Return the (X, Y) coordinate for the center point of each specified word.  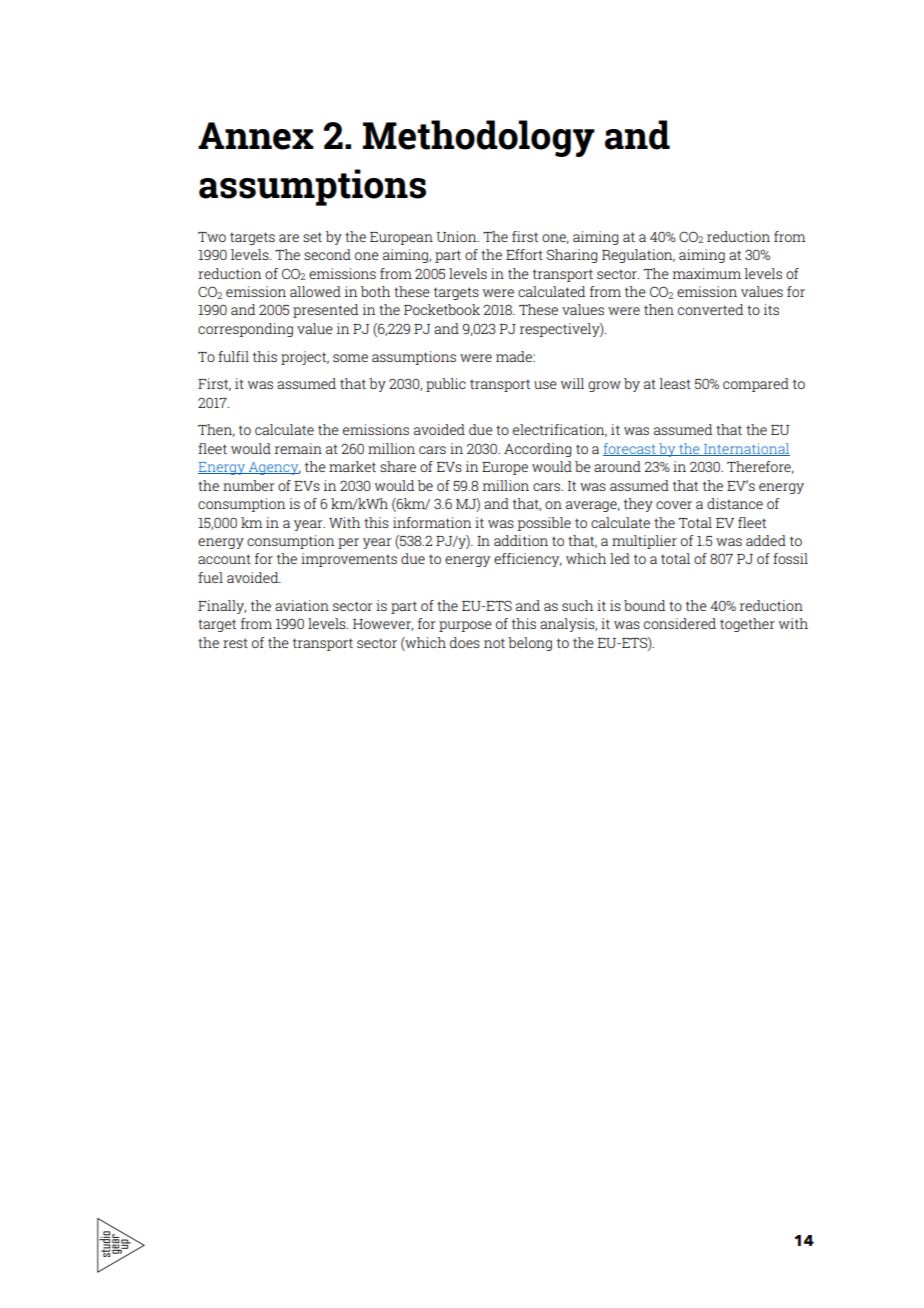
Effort (524, 254)
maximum (707, 273)
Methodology (479, 138)
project (305, 358)
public (446, 385)
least (675, 383)
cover (674, 505)
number (249, 485)
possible (544, 524)
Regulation (638, 256)
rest (235, 643)
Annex (256, 136)
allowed (315, 291)
